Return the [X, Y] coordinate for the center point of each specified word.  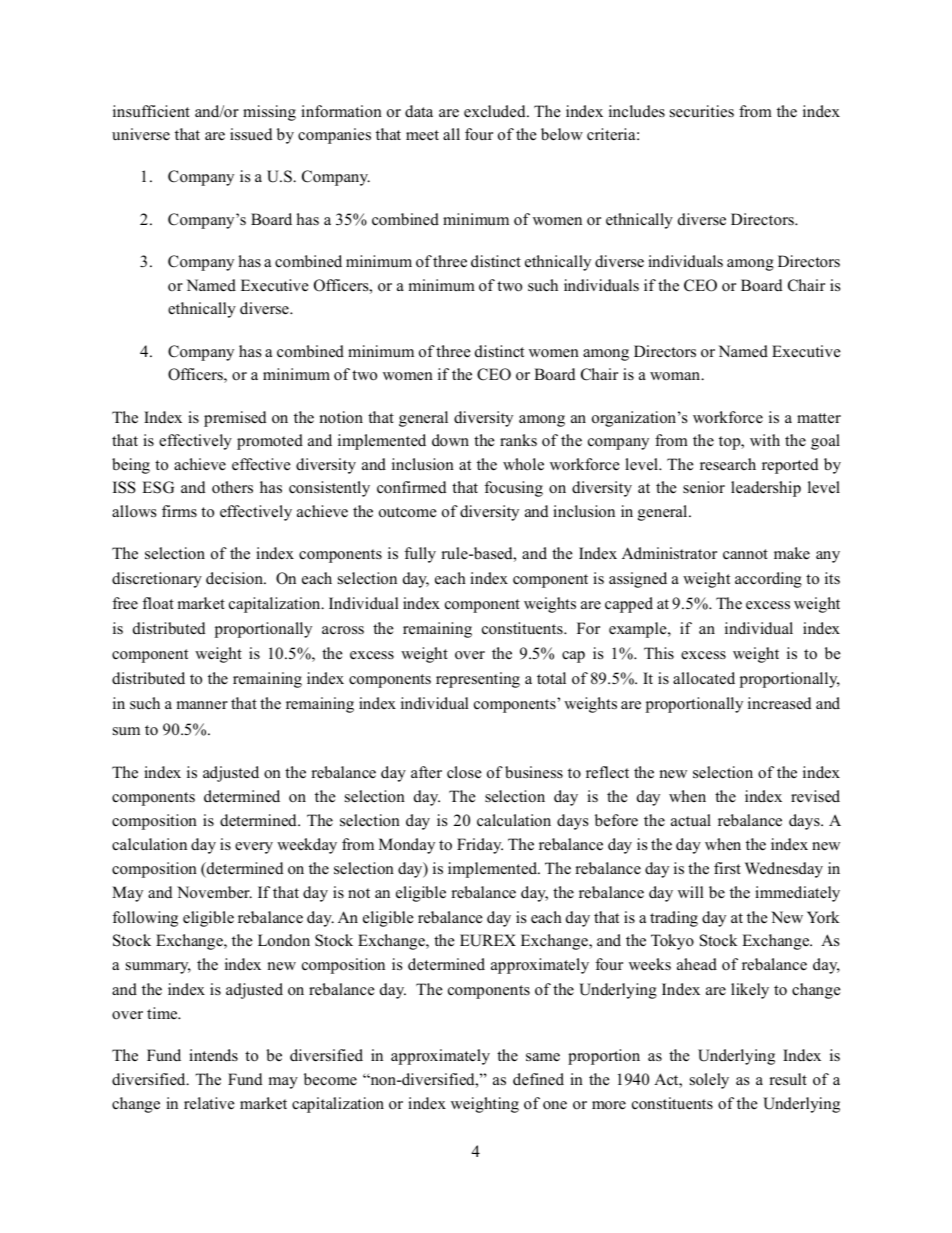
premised [235, 419]
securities [702, 111]
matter [819, 418]
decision [236, 578]
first [727, 868]
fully [420, 555]
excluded [496, 111]
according [768, 580]
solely [709, 1081]
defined [538, 1079]
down [450, 440]
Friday [480, 846]
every [254, 848]
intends [213, 1055]
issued [251, 134]
